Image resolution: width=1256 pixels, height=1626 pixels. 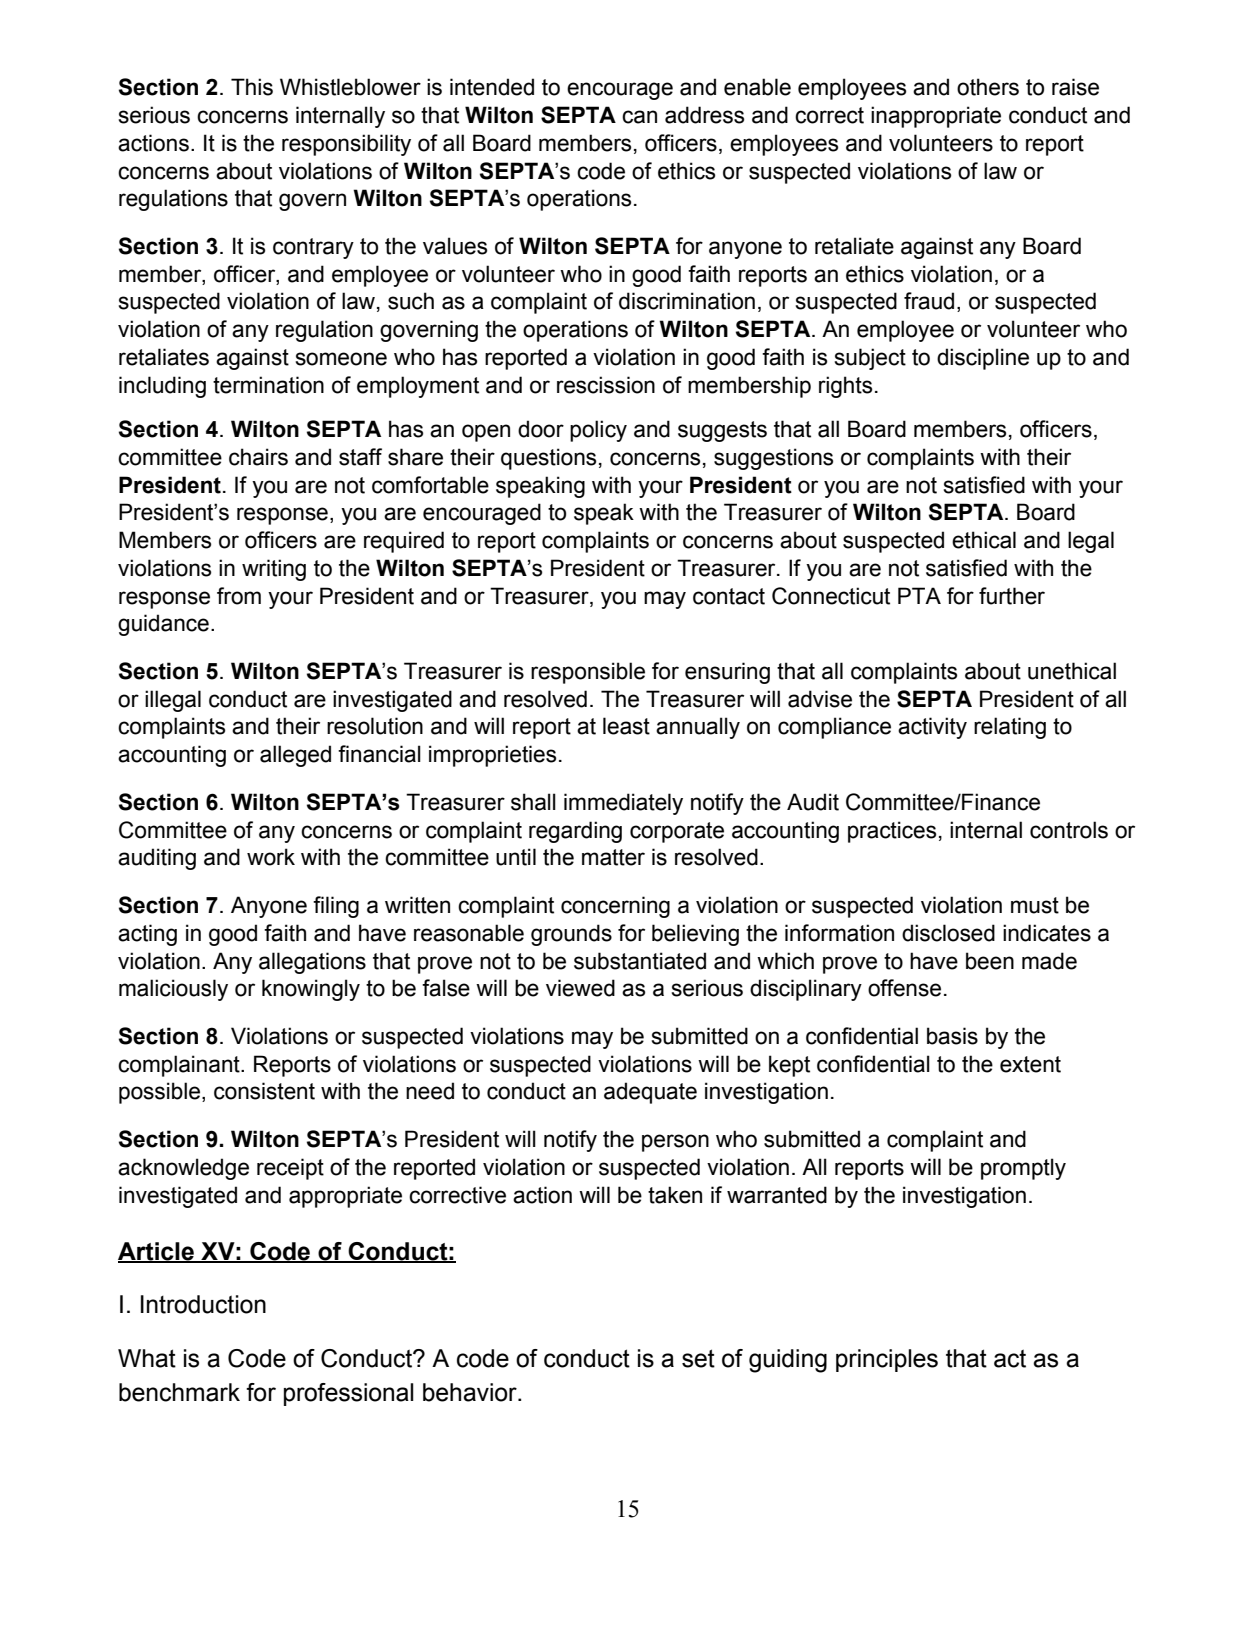 What do you see at coordinates (639, 117) in the screenshot?
I see `can` at bounding box center [639, 117].
